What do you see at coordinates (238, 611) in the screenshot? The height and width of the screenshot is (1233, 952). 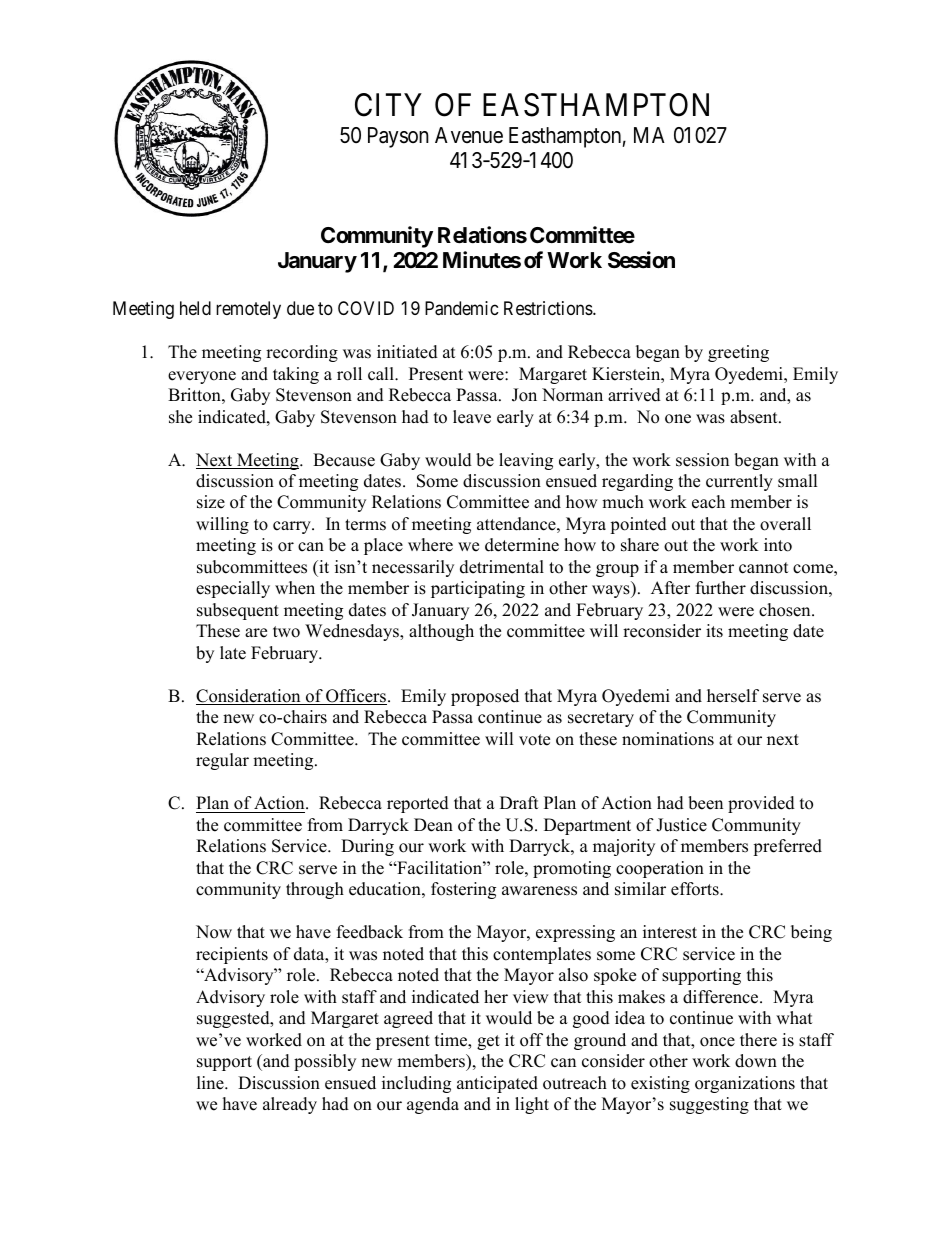 I see `subsequent` at bounding box center [238, 611].
